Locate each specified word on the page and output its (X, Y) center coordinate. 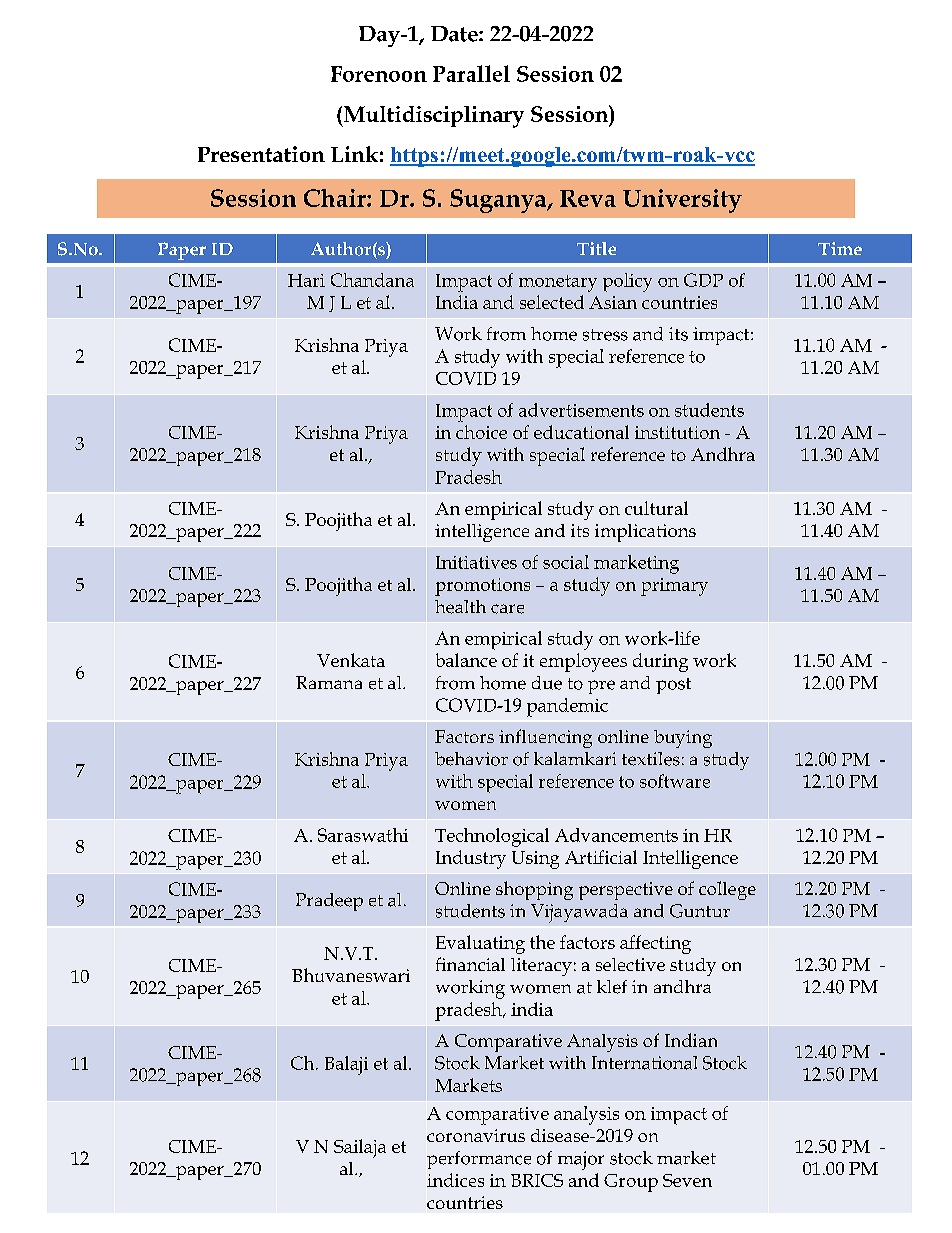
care (507, 609)
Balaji (346, 1065)
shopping (534, 890)
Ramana (329, 682)
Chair (336, 198)
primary (674, 587)
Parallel (471, 73)
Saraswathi (363, 835)
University (682, 201)
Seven (687, 1180)
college (727, 890)
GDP (703, 280)
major (581, 1160)
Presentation (261, 154)
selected (552, 302)
